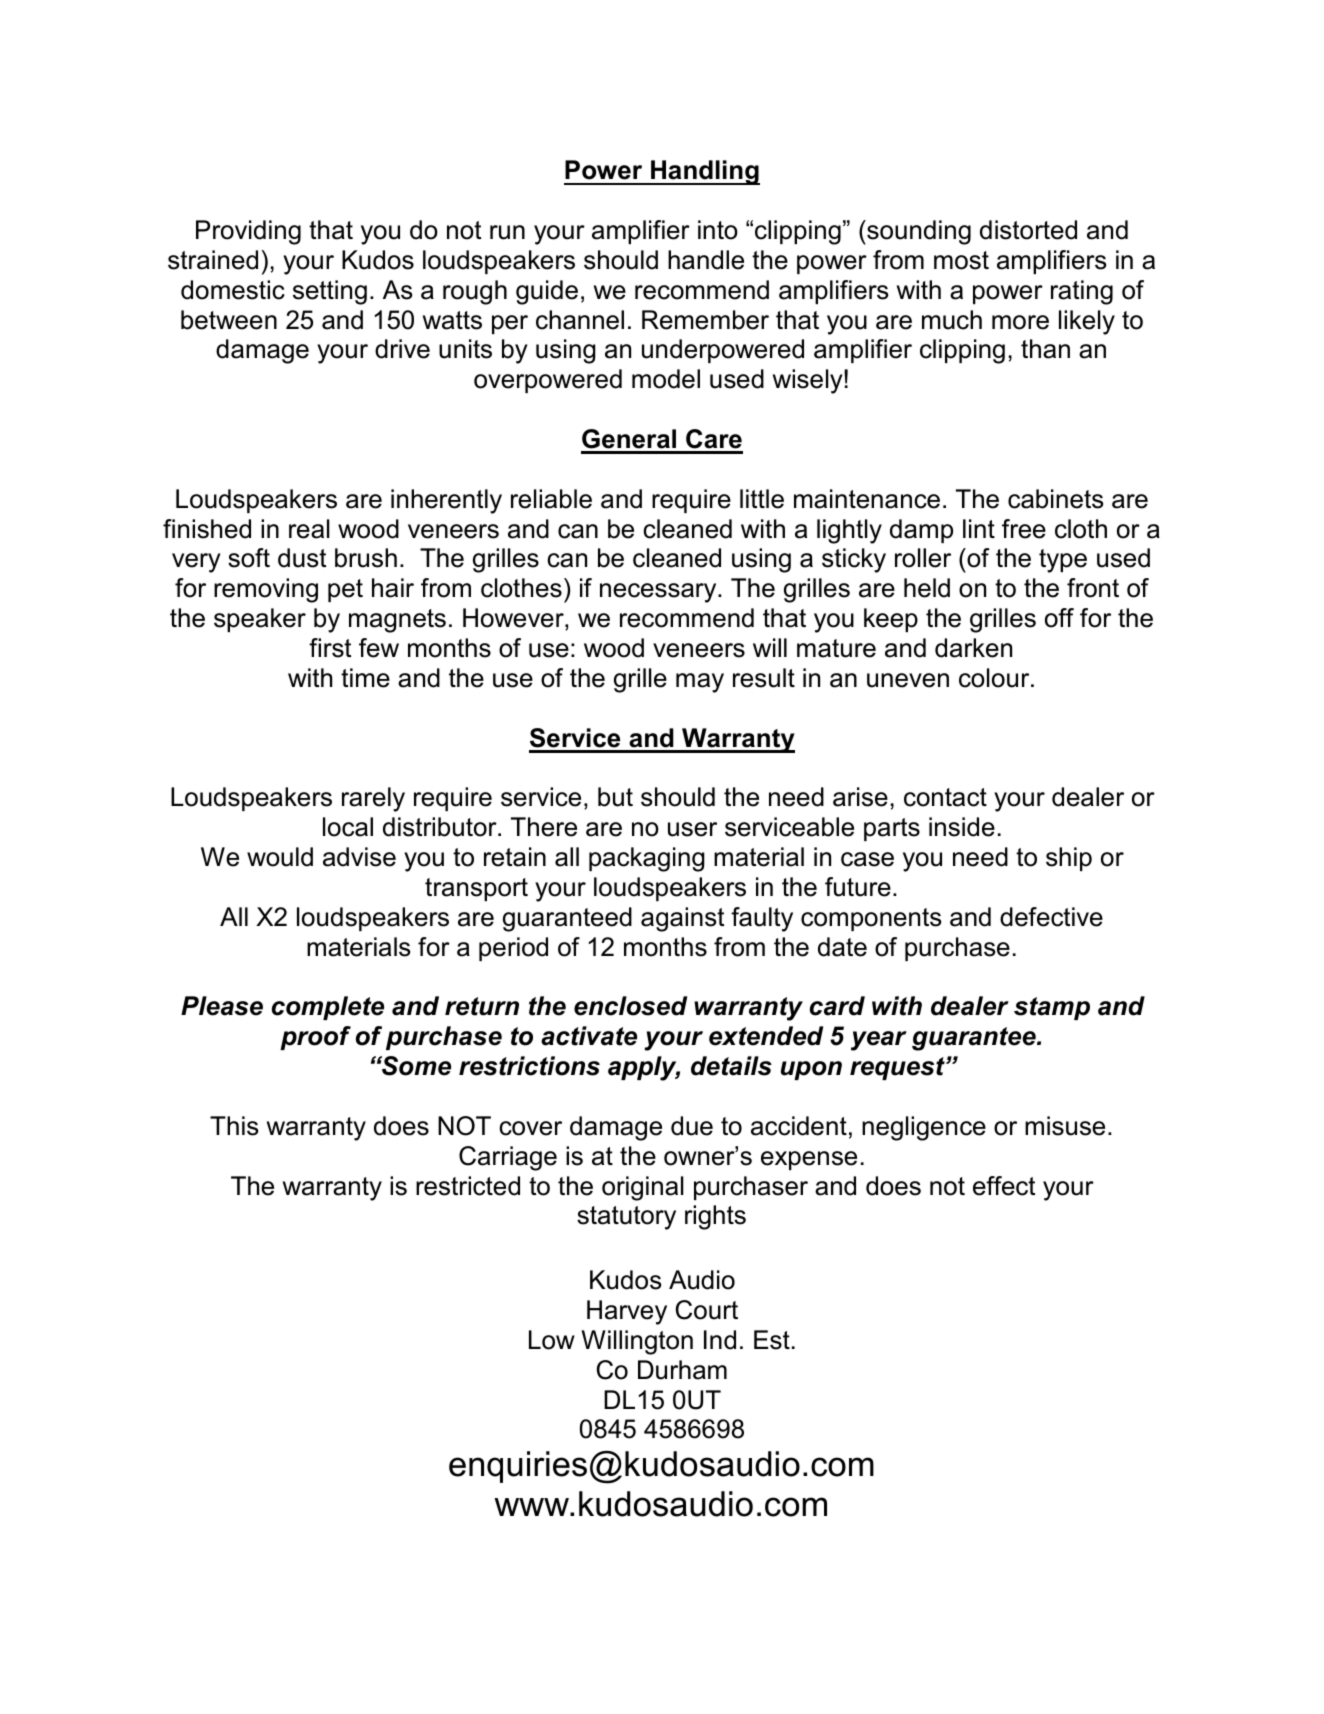  What do you see at coordinates (945, 797) in the screenshot?
I see `contact` at bounding box center [945, 797].
